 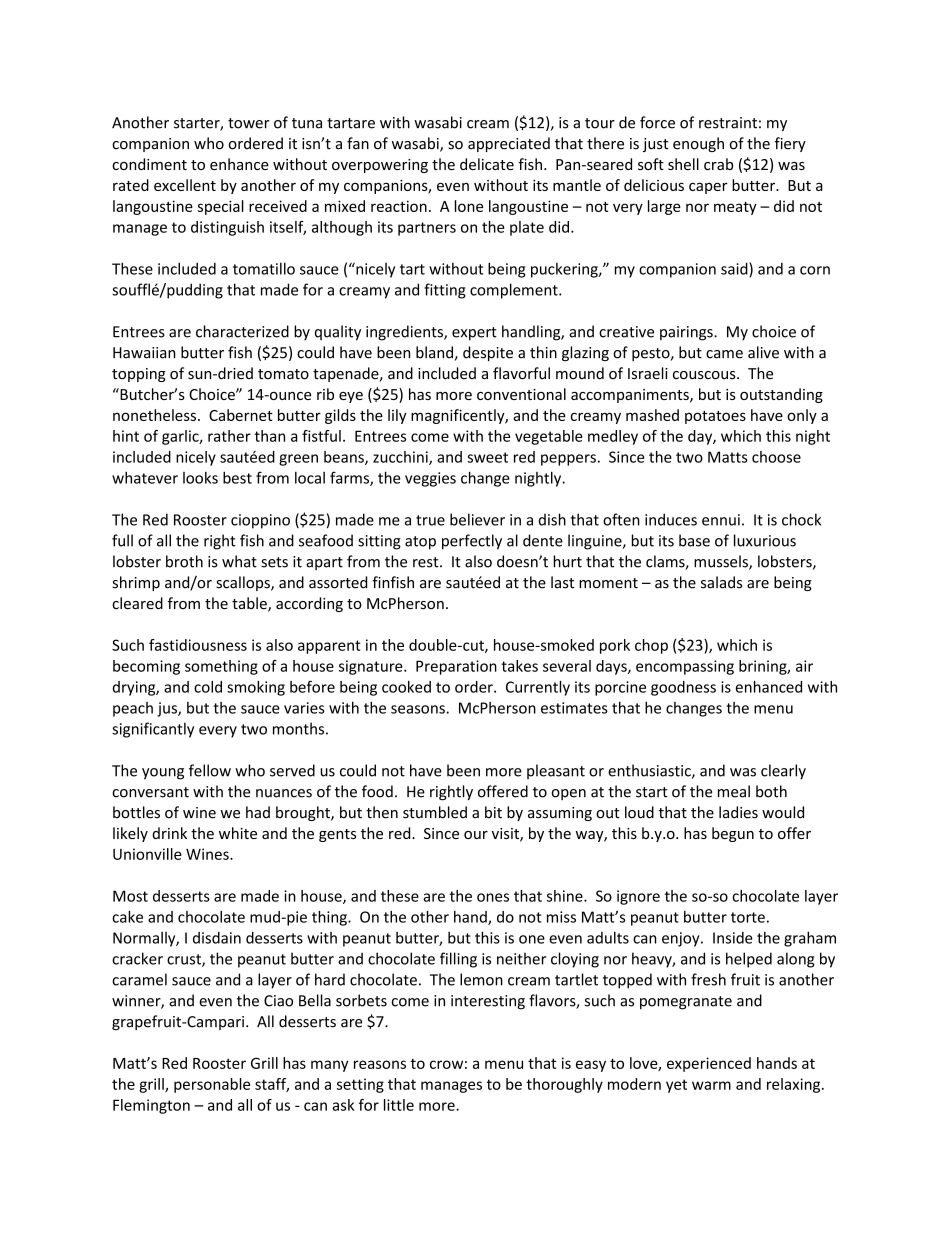 I want to click on little, so click(x=399, y=1105).
